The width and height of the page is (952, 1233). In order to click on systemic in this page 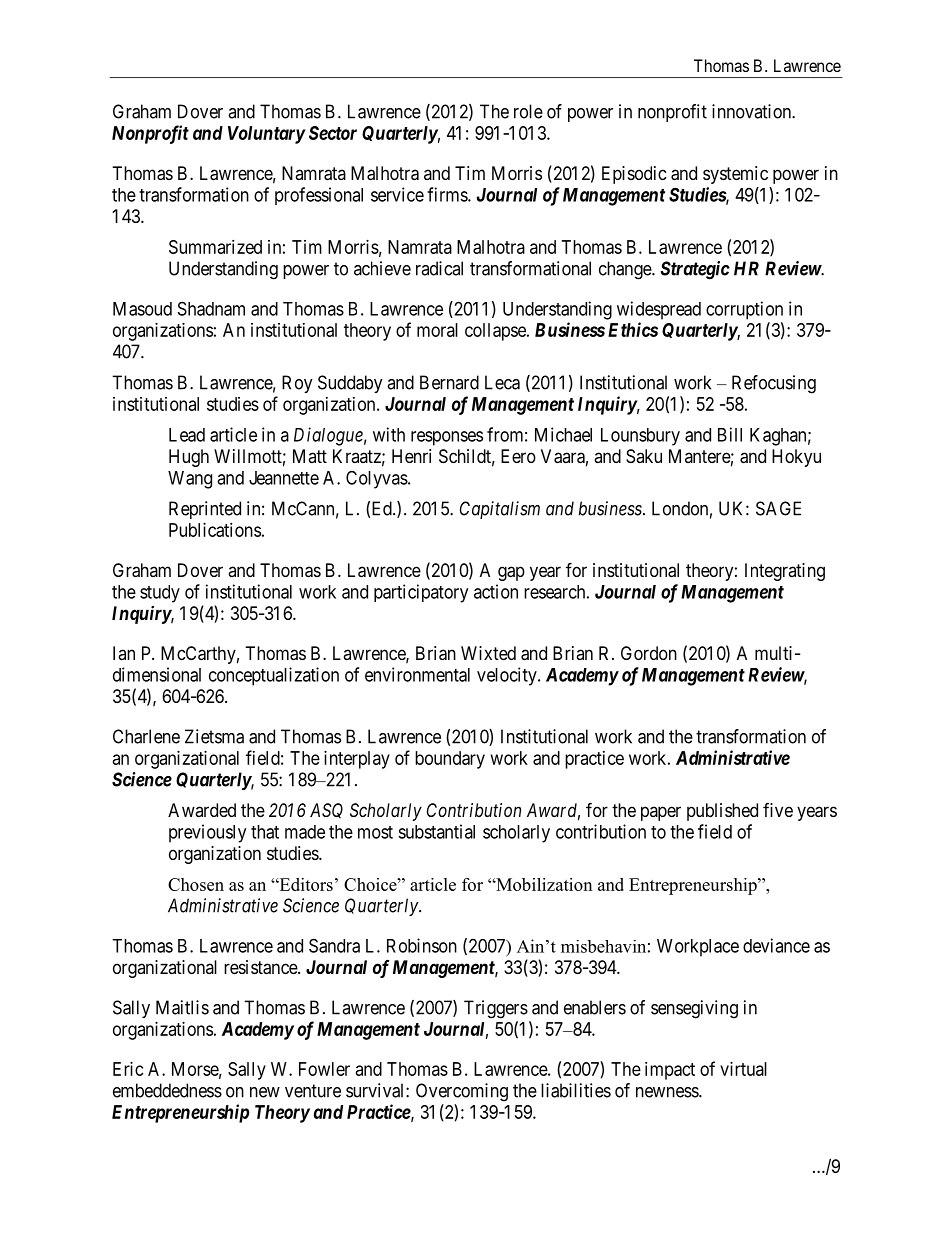, I will do `click(735, 175)`.
